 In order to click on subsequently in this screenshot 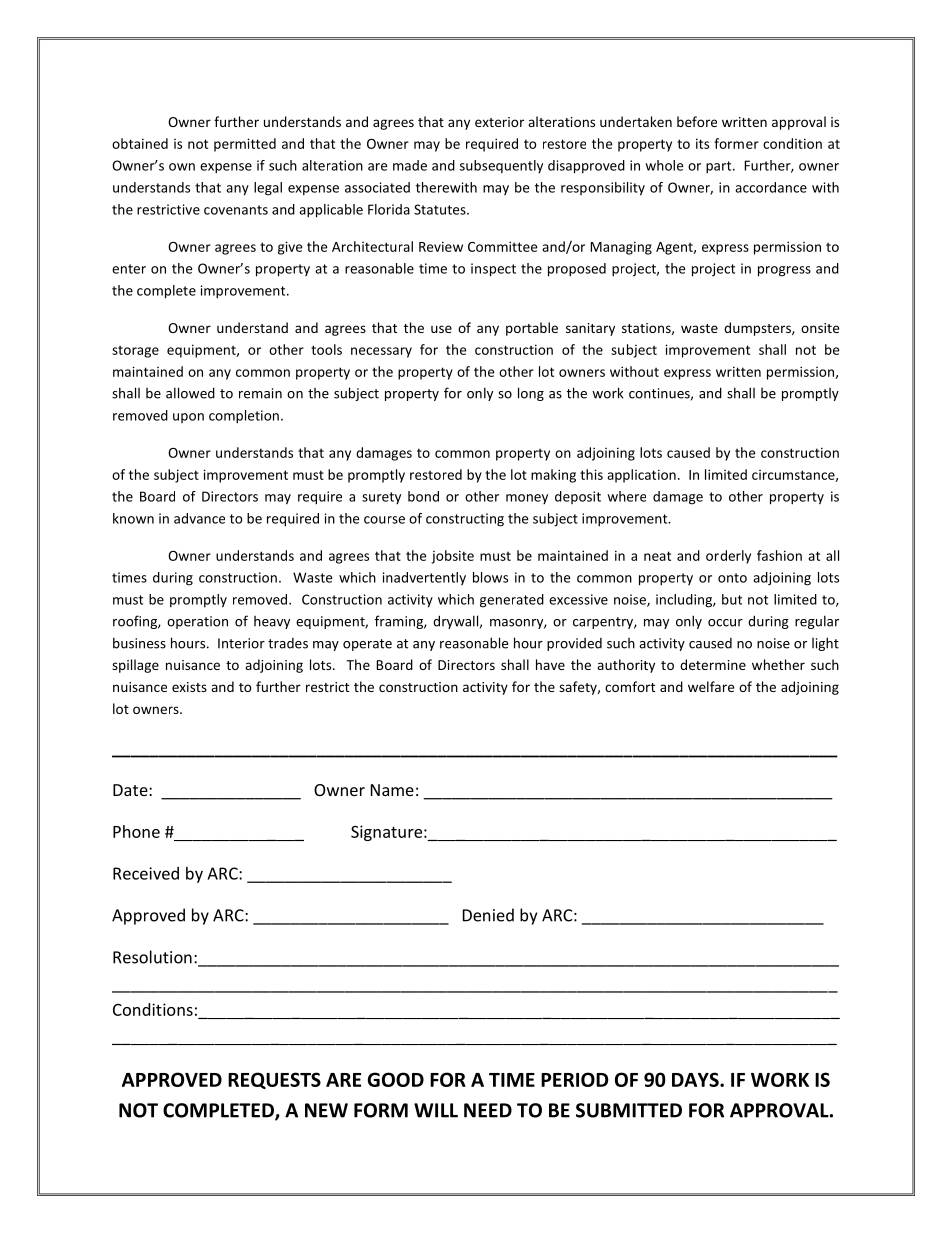, I will do `click(501, 166)`.
